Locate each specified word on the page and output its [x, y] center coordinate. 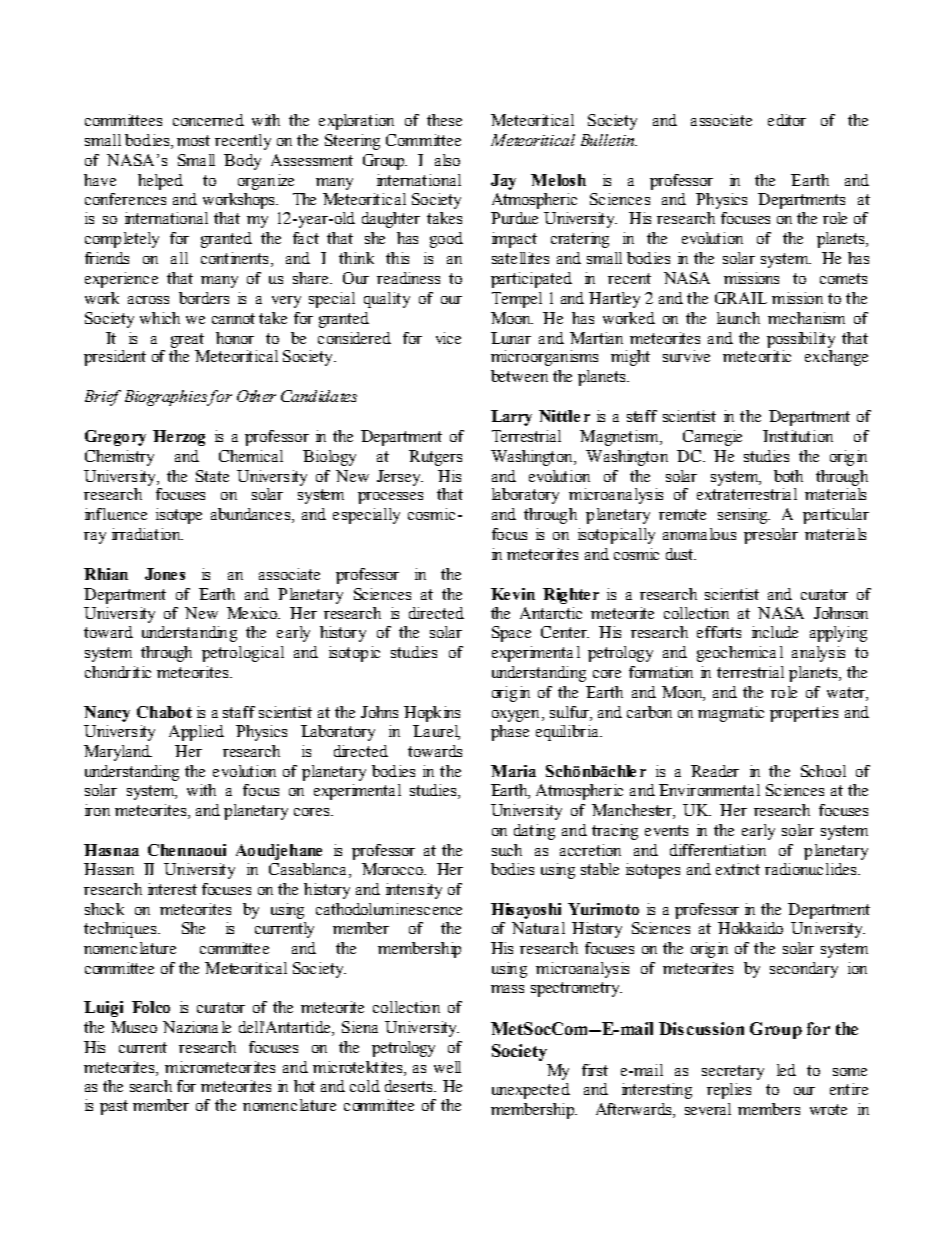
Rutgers [435, 458]
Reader [715, 771]
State [212, 476]
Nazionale [197, 1027]
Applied [196, 733]
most [193, 140]
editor [787, 120]
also [447, 160]
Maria [513, 771]
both [788, 476]
